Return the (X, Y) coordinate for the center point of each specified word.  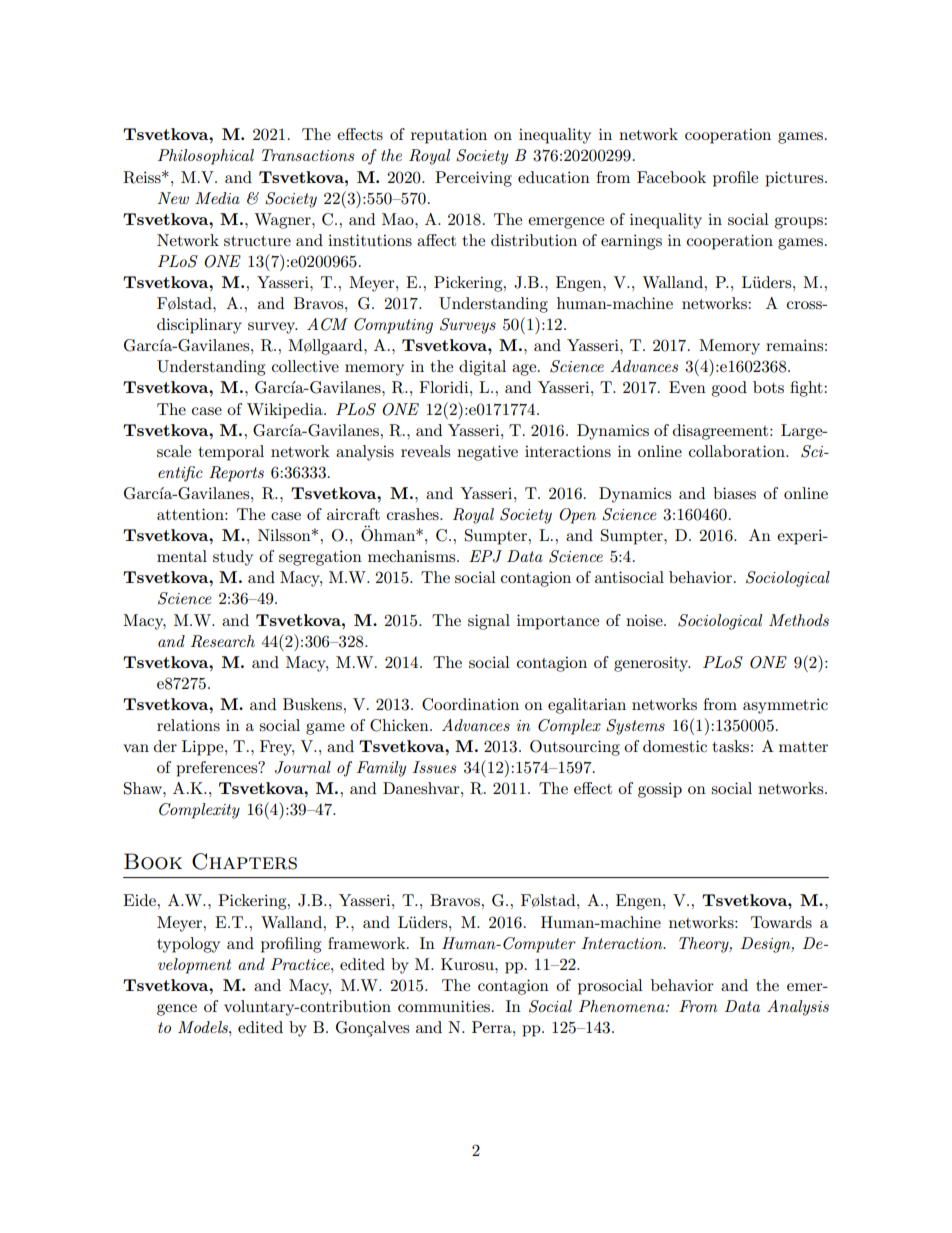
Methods (799, 620)
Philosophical (206, 157)
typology (188, 945)
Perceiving (473, 179)
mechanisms (413, 556)
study (233, 558)
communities (444, 1006)
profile (735, 179)
